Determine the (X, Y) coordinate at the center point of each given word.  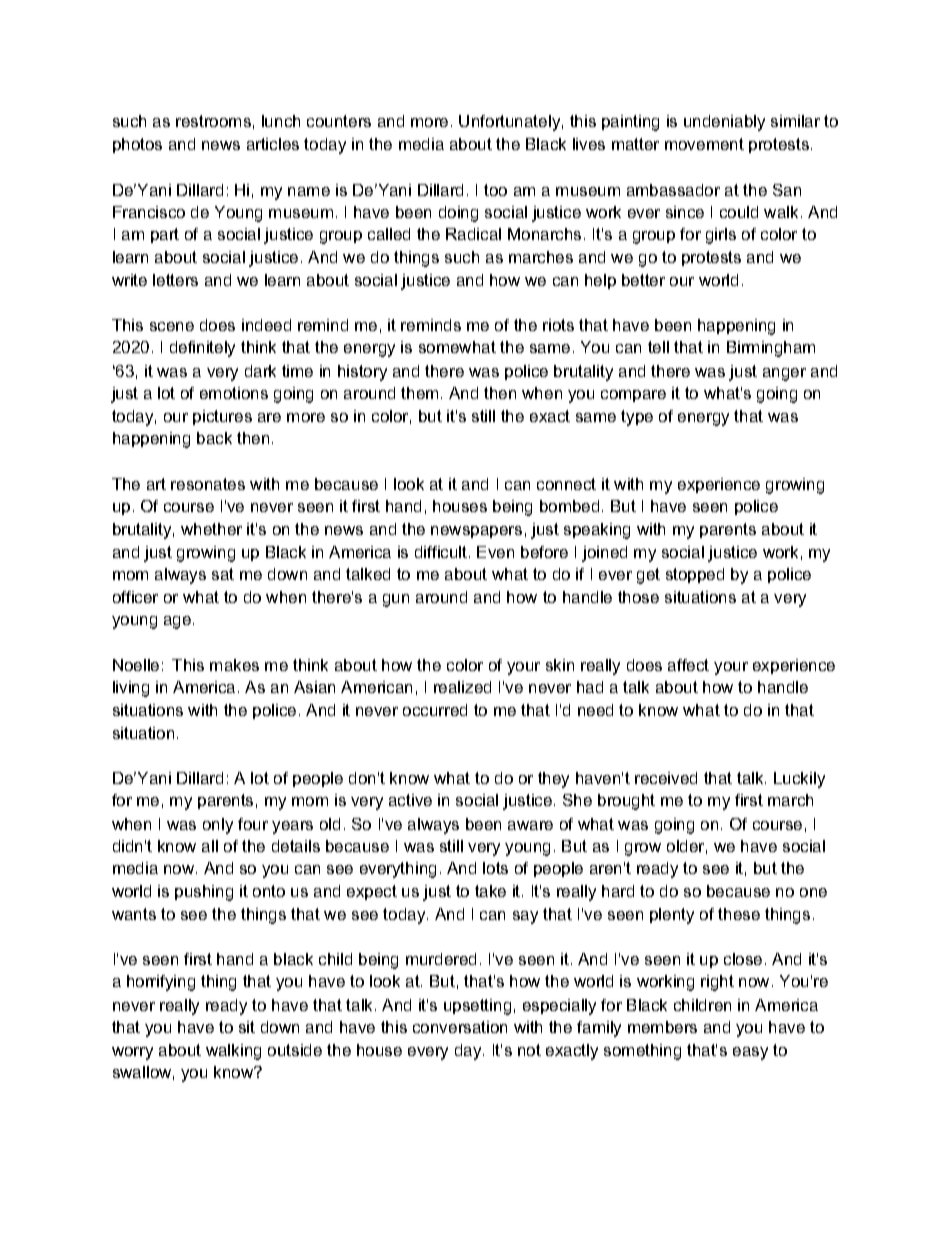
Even (495, 552)
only (218, 826)
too (495, 190)
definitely (202, 349)
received (666, 778)
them (419, 393)
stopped (695, 575)
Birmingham (771, 349)
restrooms (213, 121)
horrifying (161, 983)
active (410, 800)
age (179, 622)
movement (704, 144)
